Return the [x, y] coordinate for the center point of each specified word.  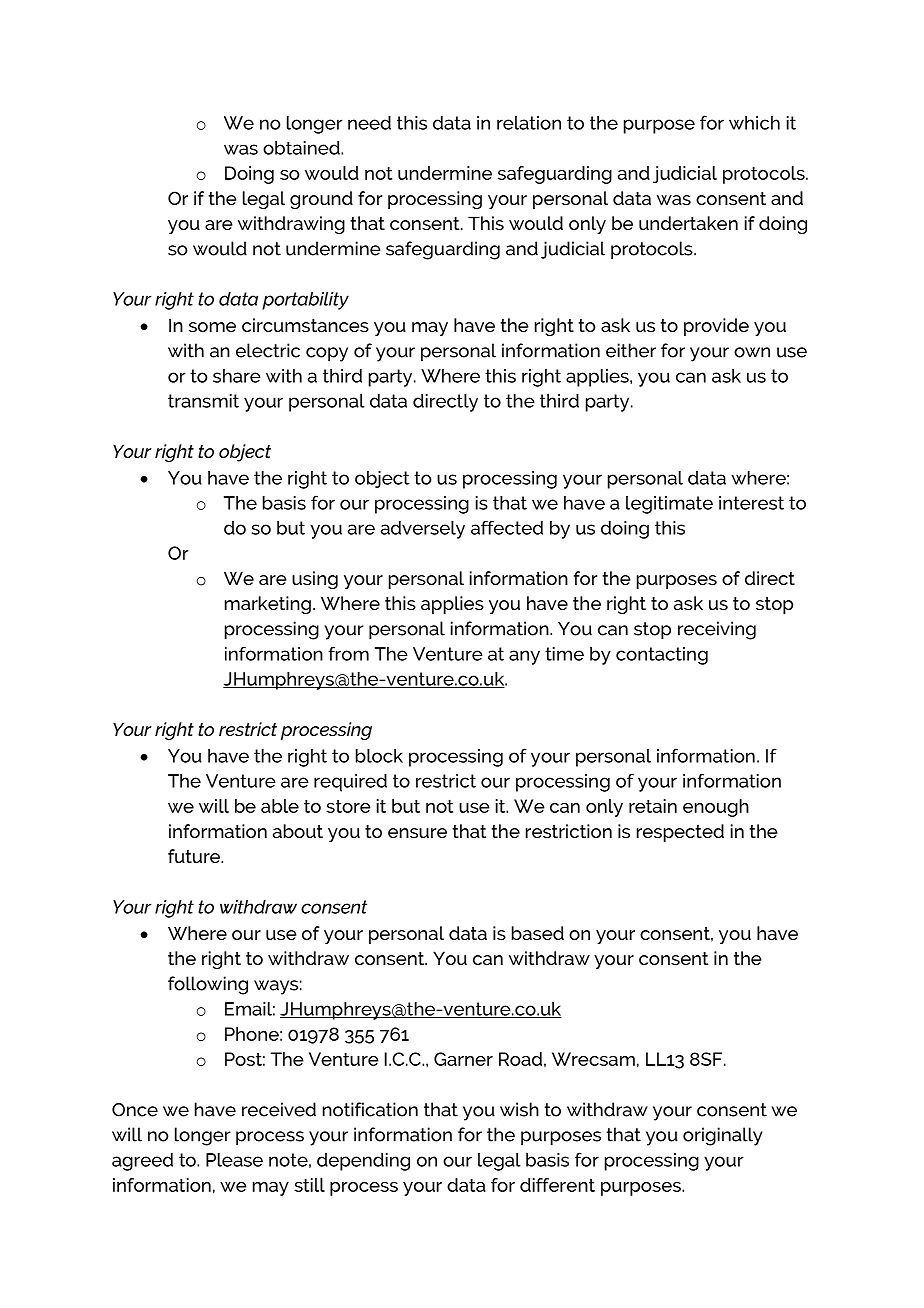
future [195, 856]
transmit [203, 401]
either [631, 350]
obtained [302, 148]
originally [723, 1136]
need [369, 123]
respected [680, 833]
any [524, 657]
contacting [662, 656]
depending [363, 1162]
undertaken [688, 223]
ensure [417, 833]
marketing [268, 605]
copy [327, 354]
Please [234, 1160]
